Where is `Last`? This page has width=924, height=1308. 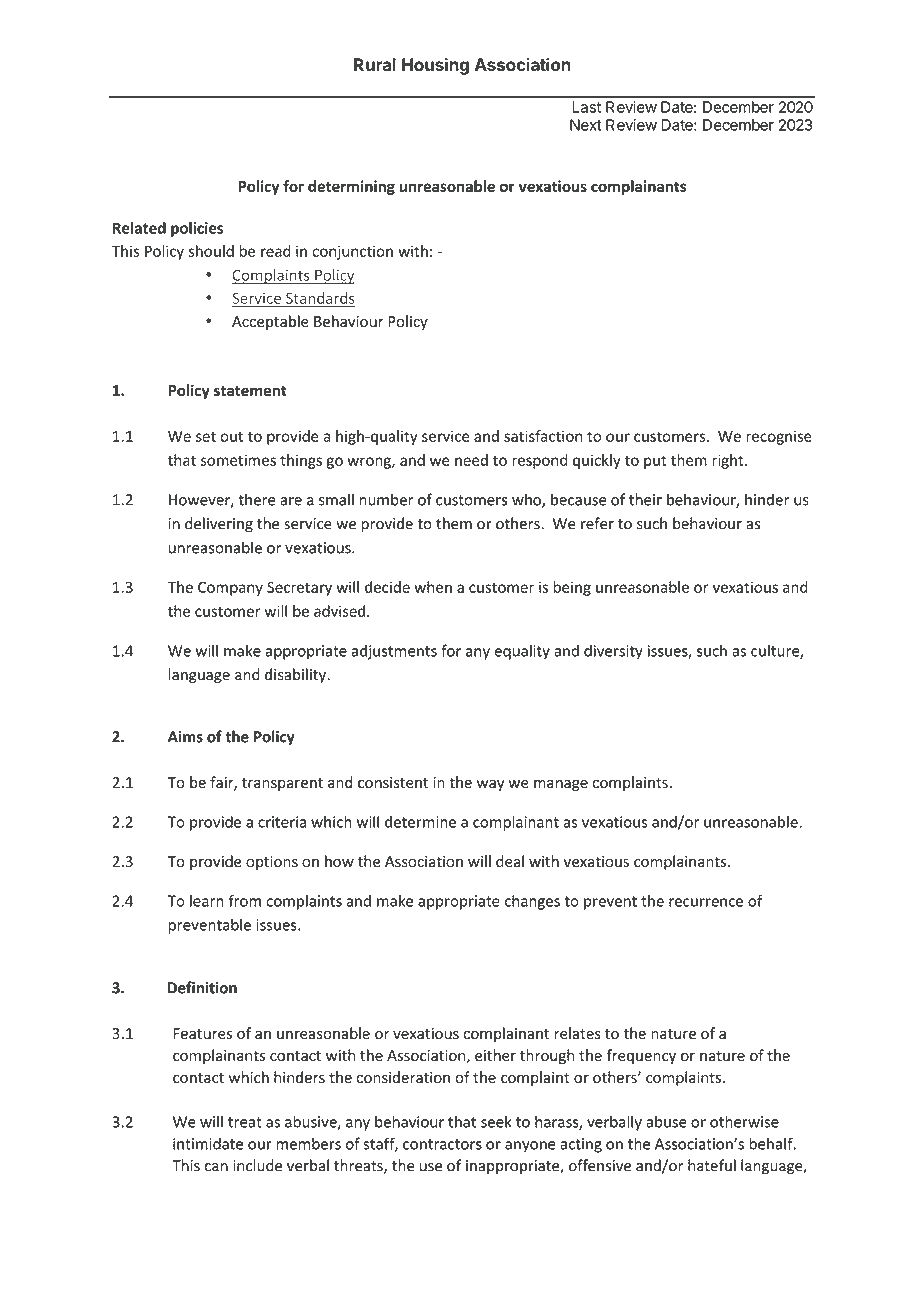 Last is located at coordinates (587, 107).
